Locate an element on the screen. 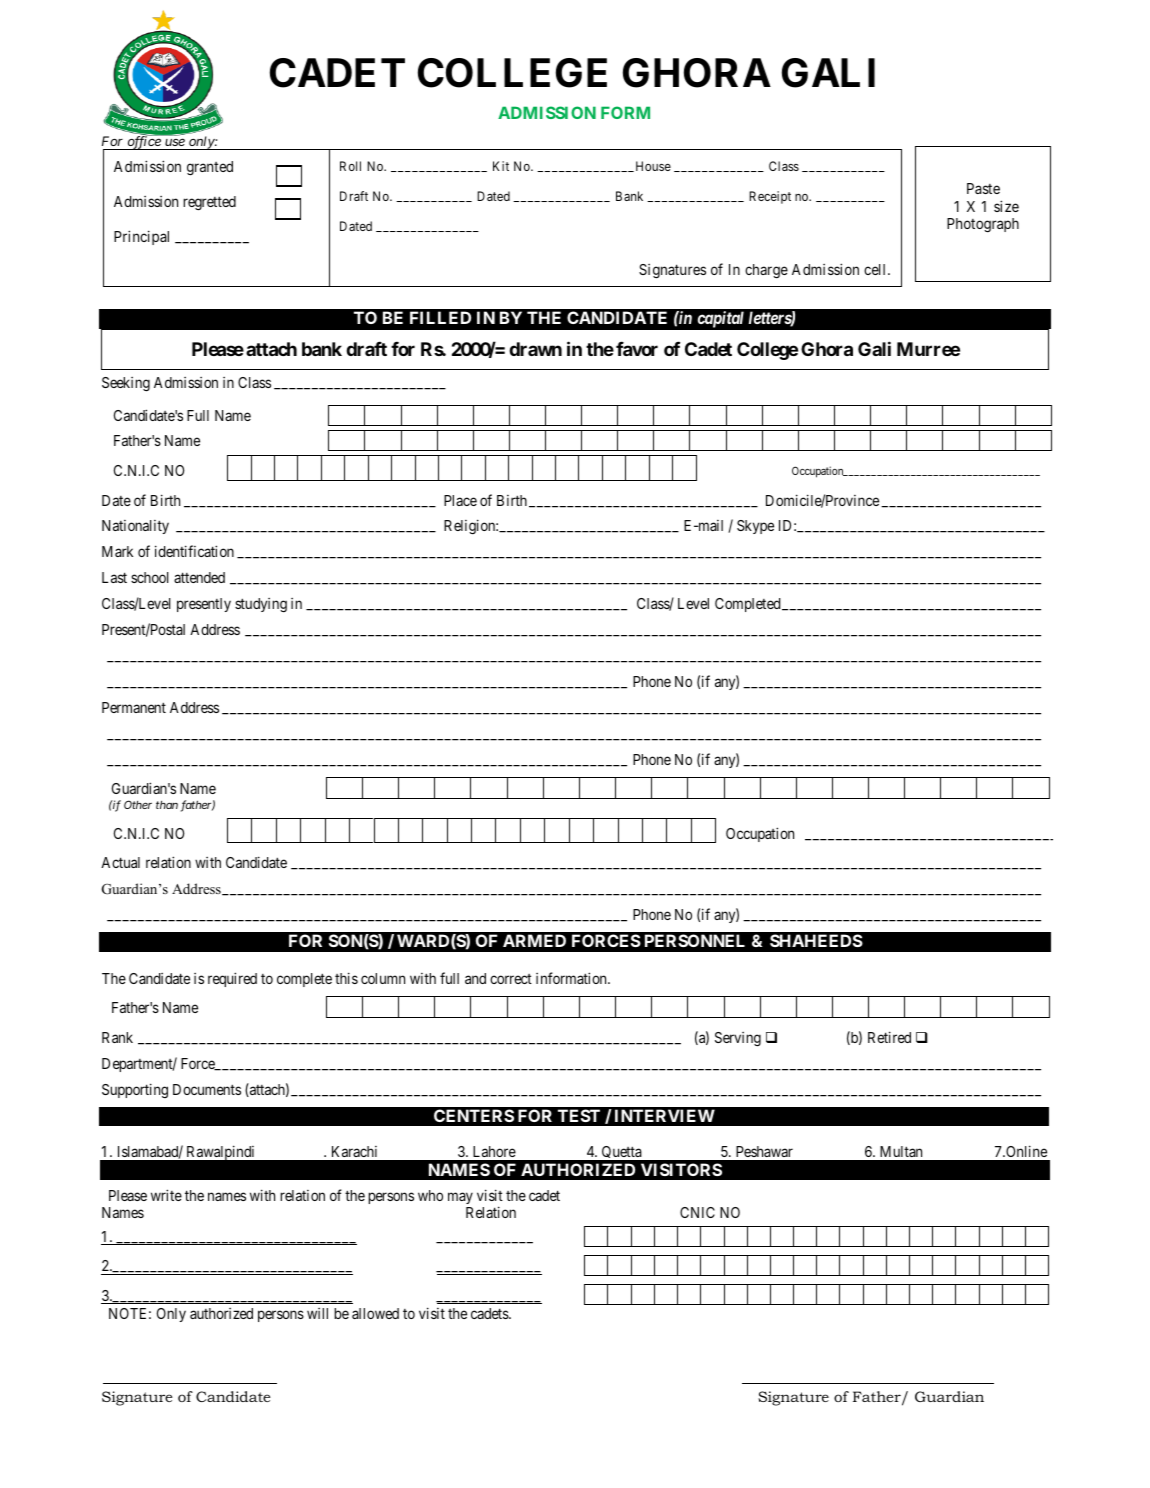 The image size is (1150, 1488). required is located at coordinates (232, 979).
